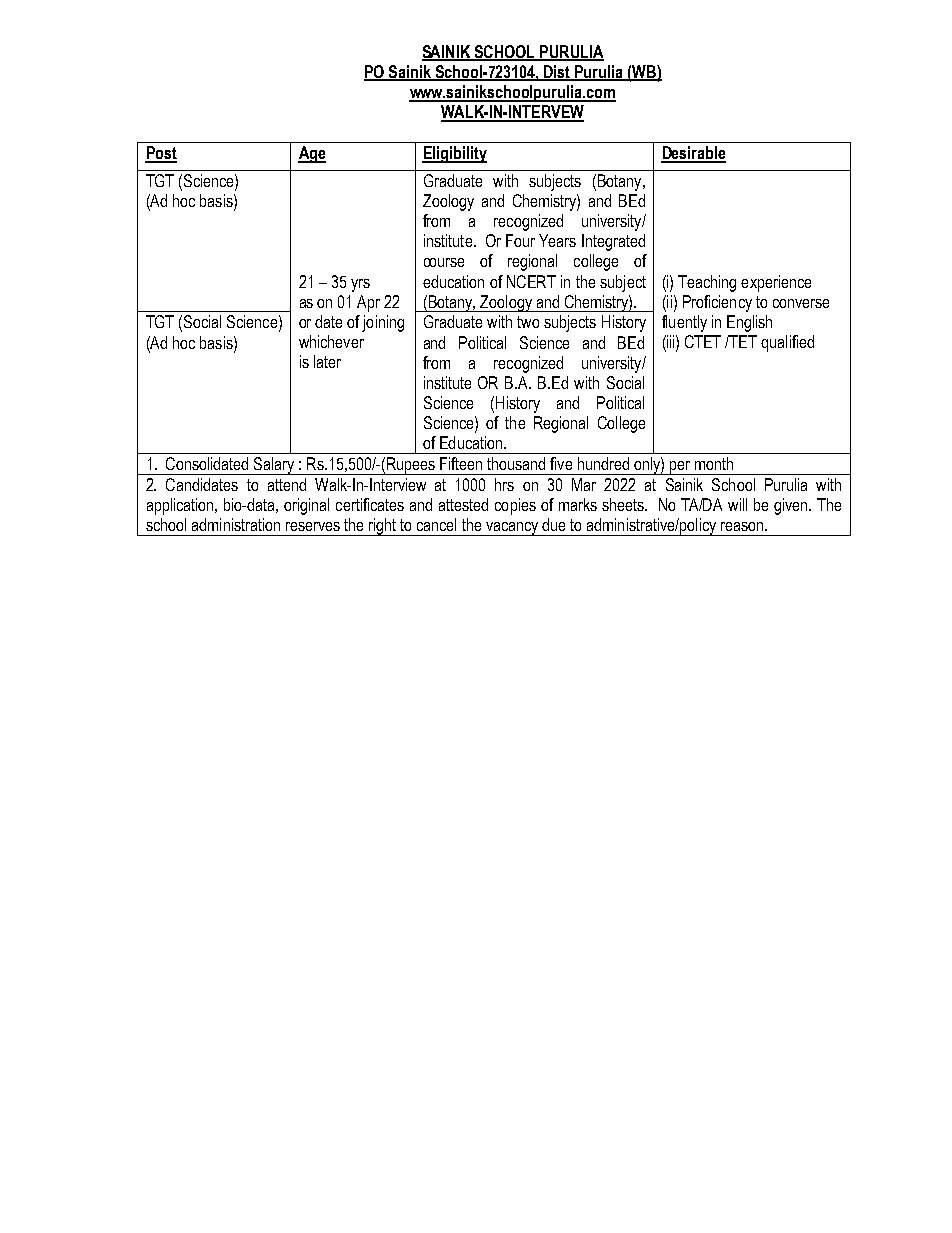  Describe the element at coordinates (236, 524) in the document. I see `administration` at that location.
